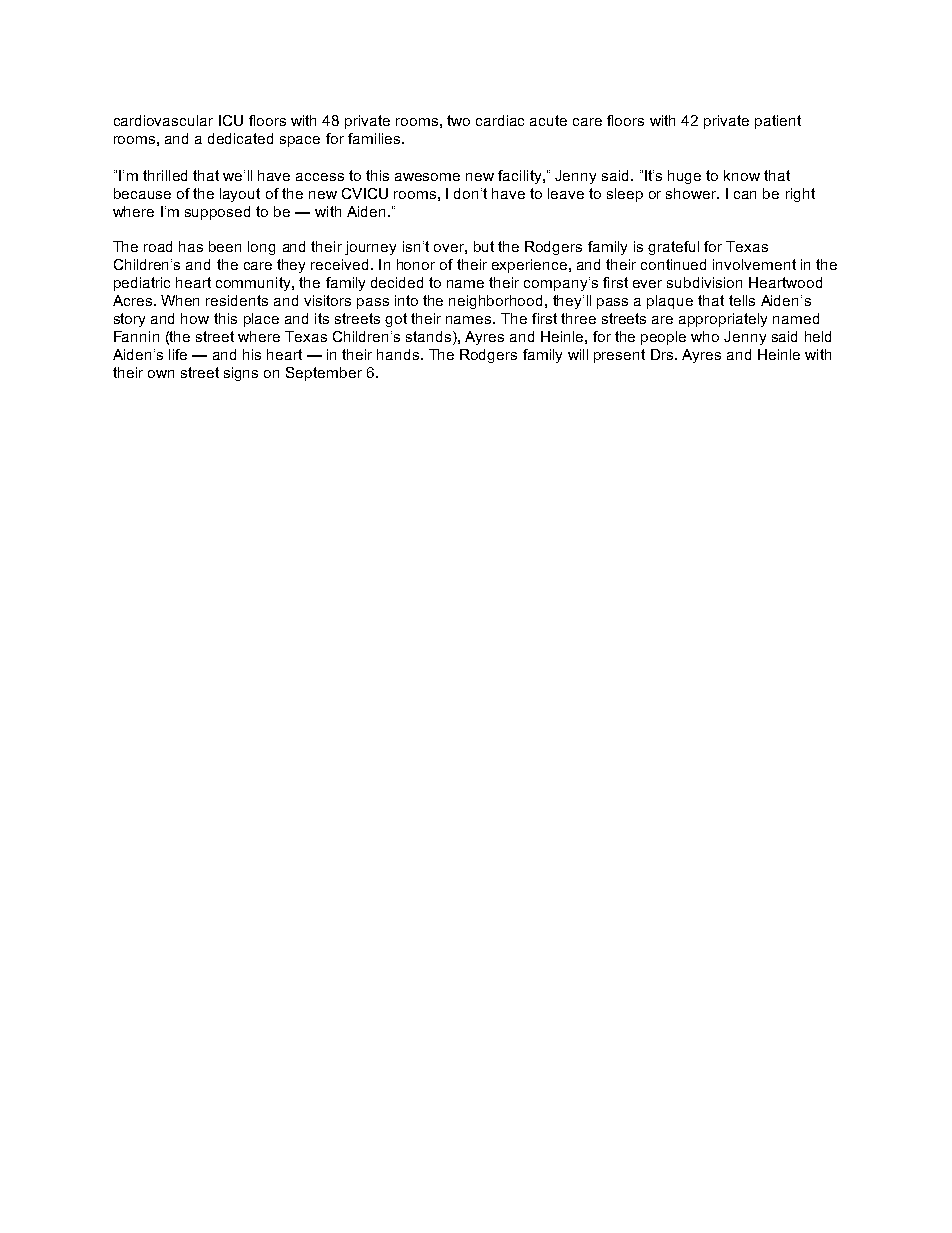 The image size is (952, 1233). What do you see at coordinates (500, 120) in the page?
I see `cardiac` at bounding box center [500, 120].
